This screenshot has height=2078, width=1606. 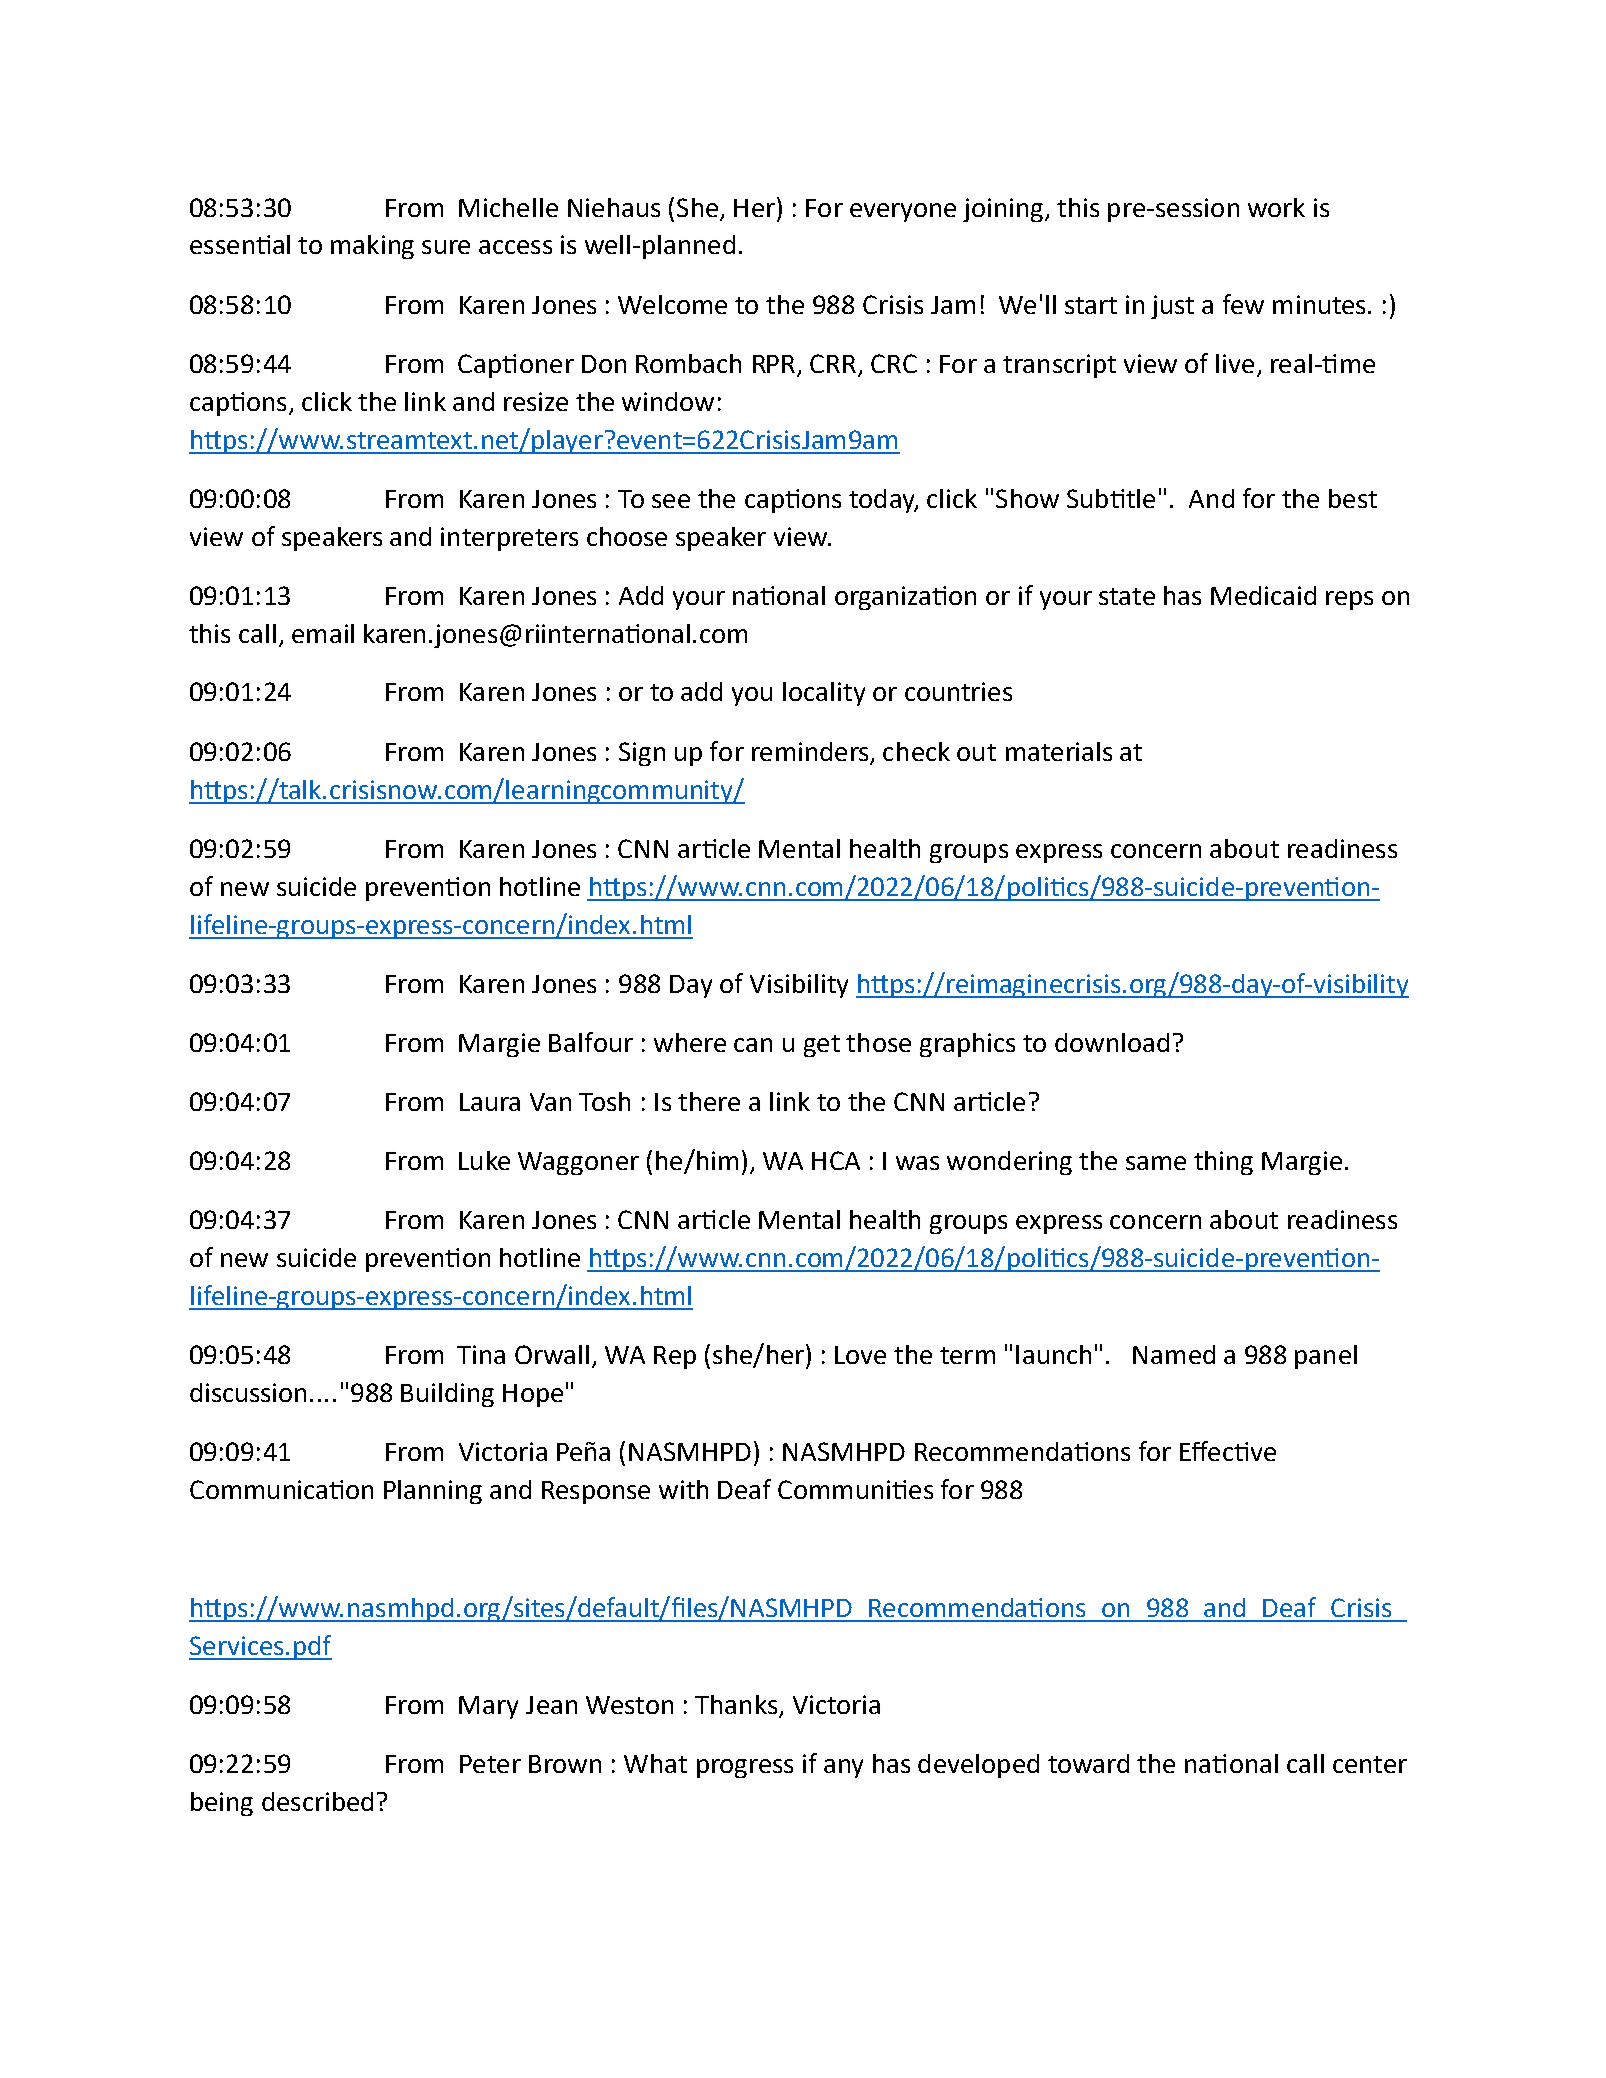 What do you see at coordinates (1112, 1042) in the screenshot?
I see `download` at bounding box center [1112, 1042].
